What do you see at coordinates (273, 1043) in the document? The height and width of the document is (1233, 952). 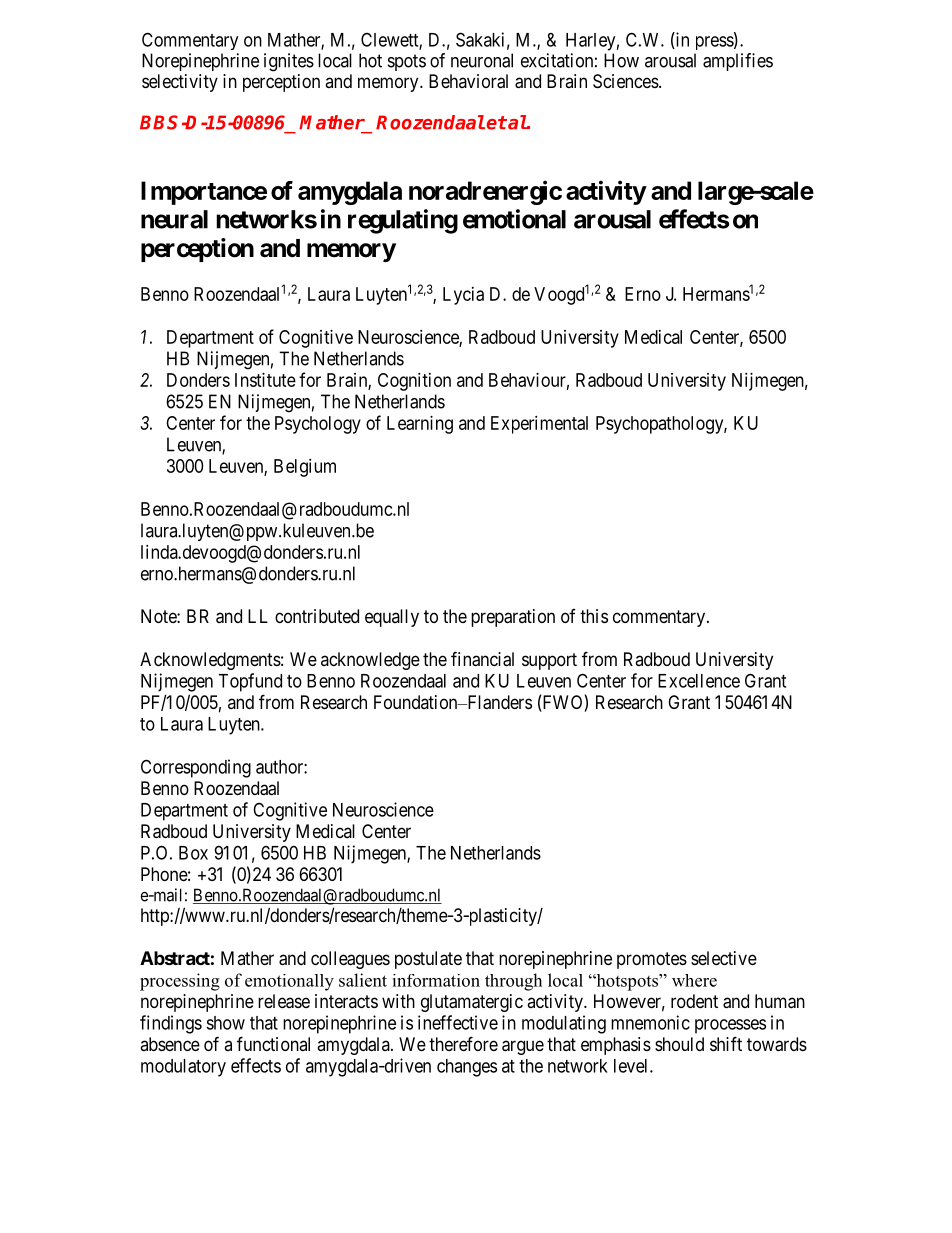 I see `functional` at bounding box center [273, 1043].
